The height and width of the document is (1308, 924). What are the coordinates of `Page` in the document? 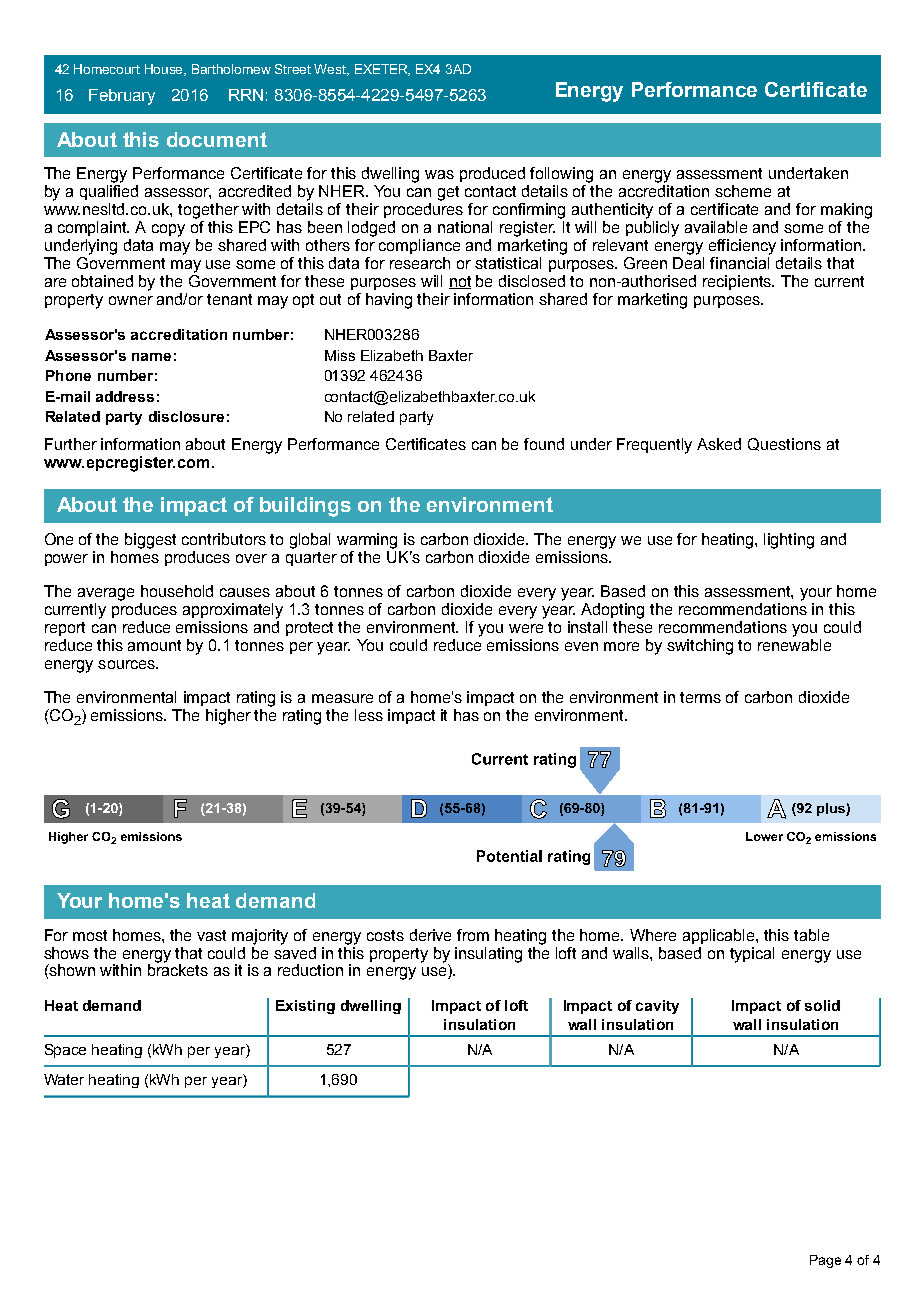 It's located at (825, 1261).
